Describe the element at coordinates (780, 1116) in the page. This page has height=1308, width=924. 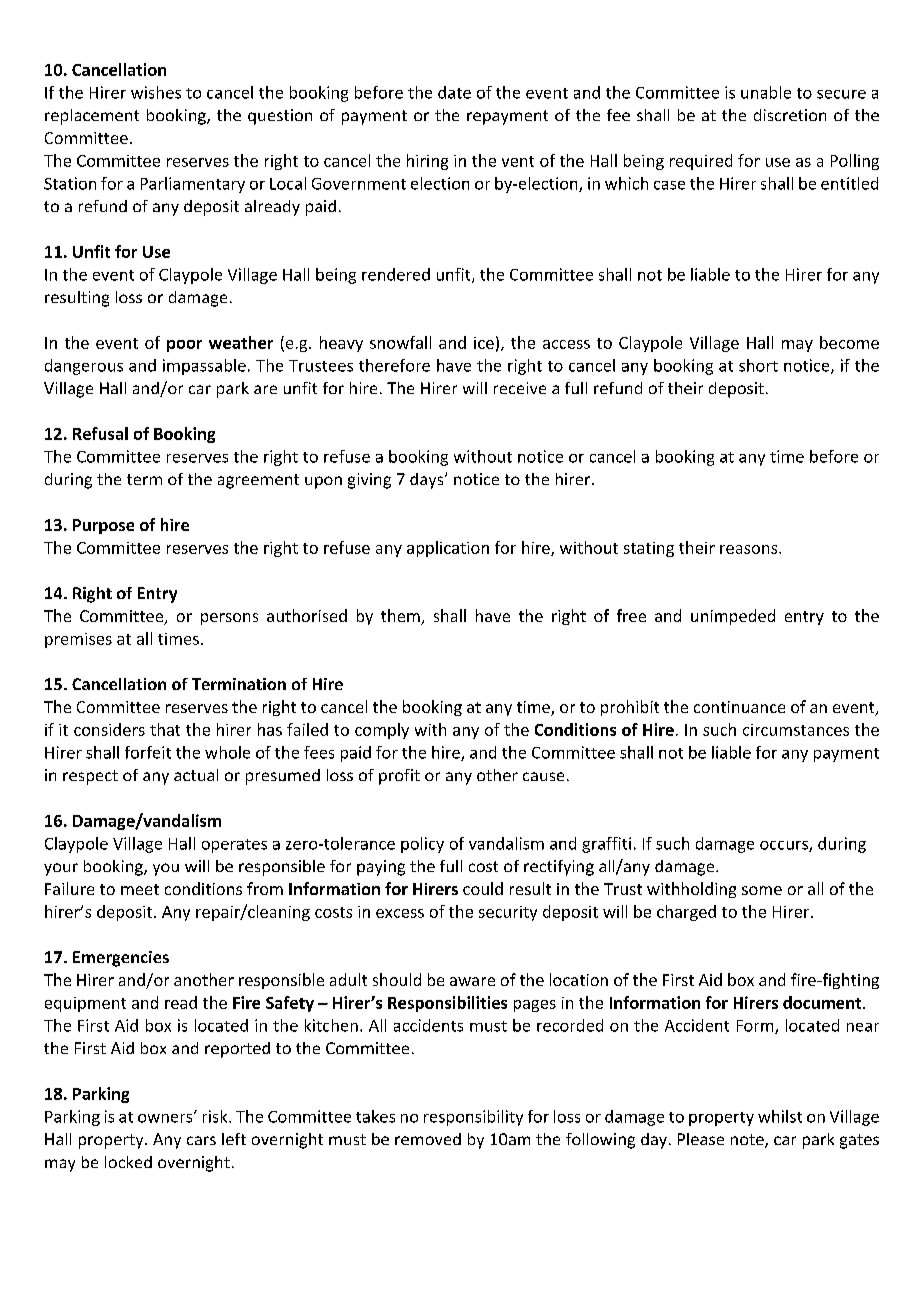
I see `whilst` at that location.
